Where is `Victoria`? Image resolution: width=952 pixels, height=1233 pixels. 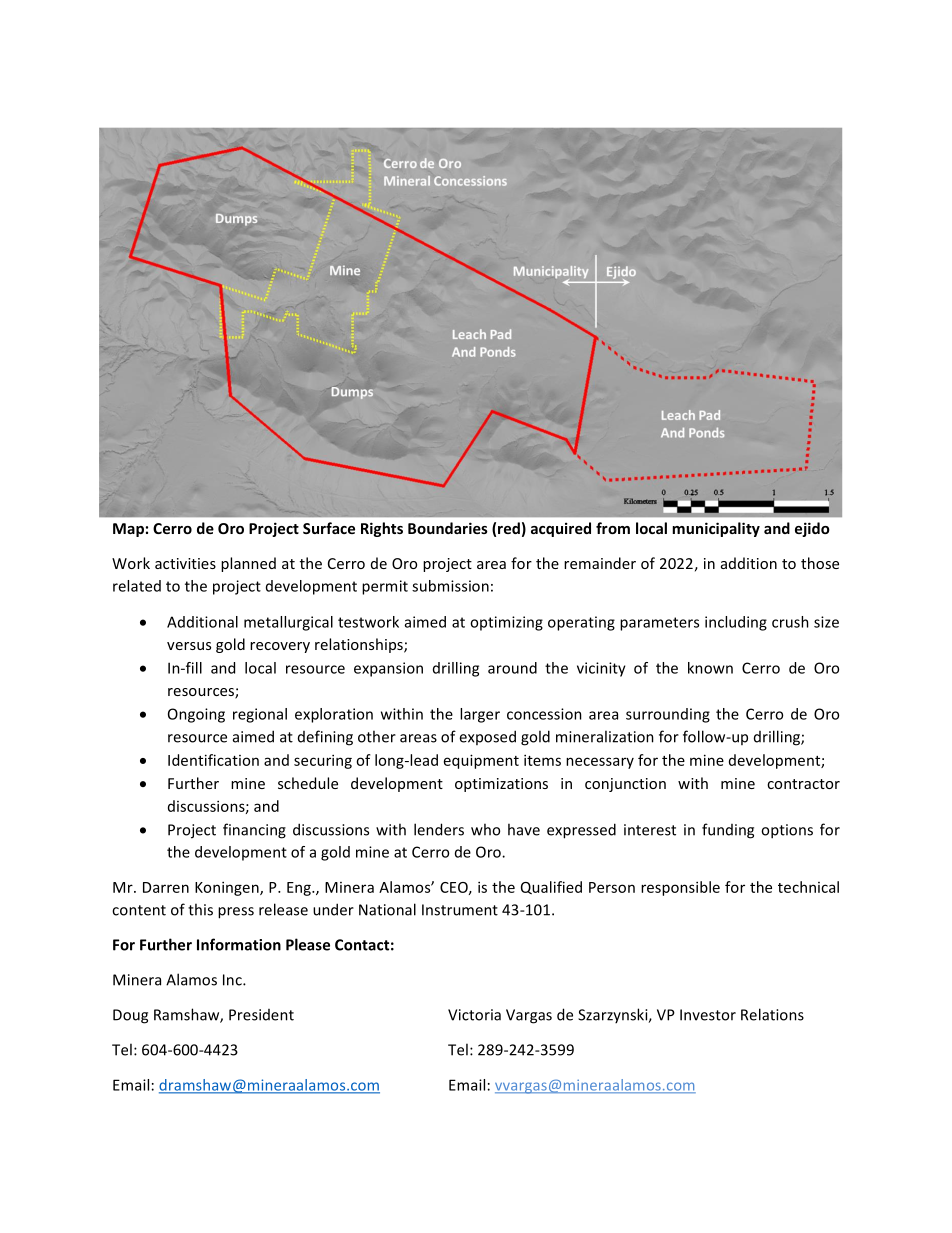 Victoria is located at coordinates (474, 1015).
